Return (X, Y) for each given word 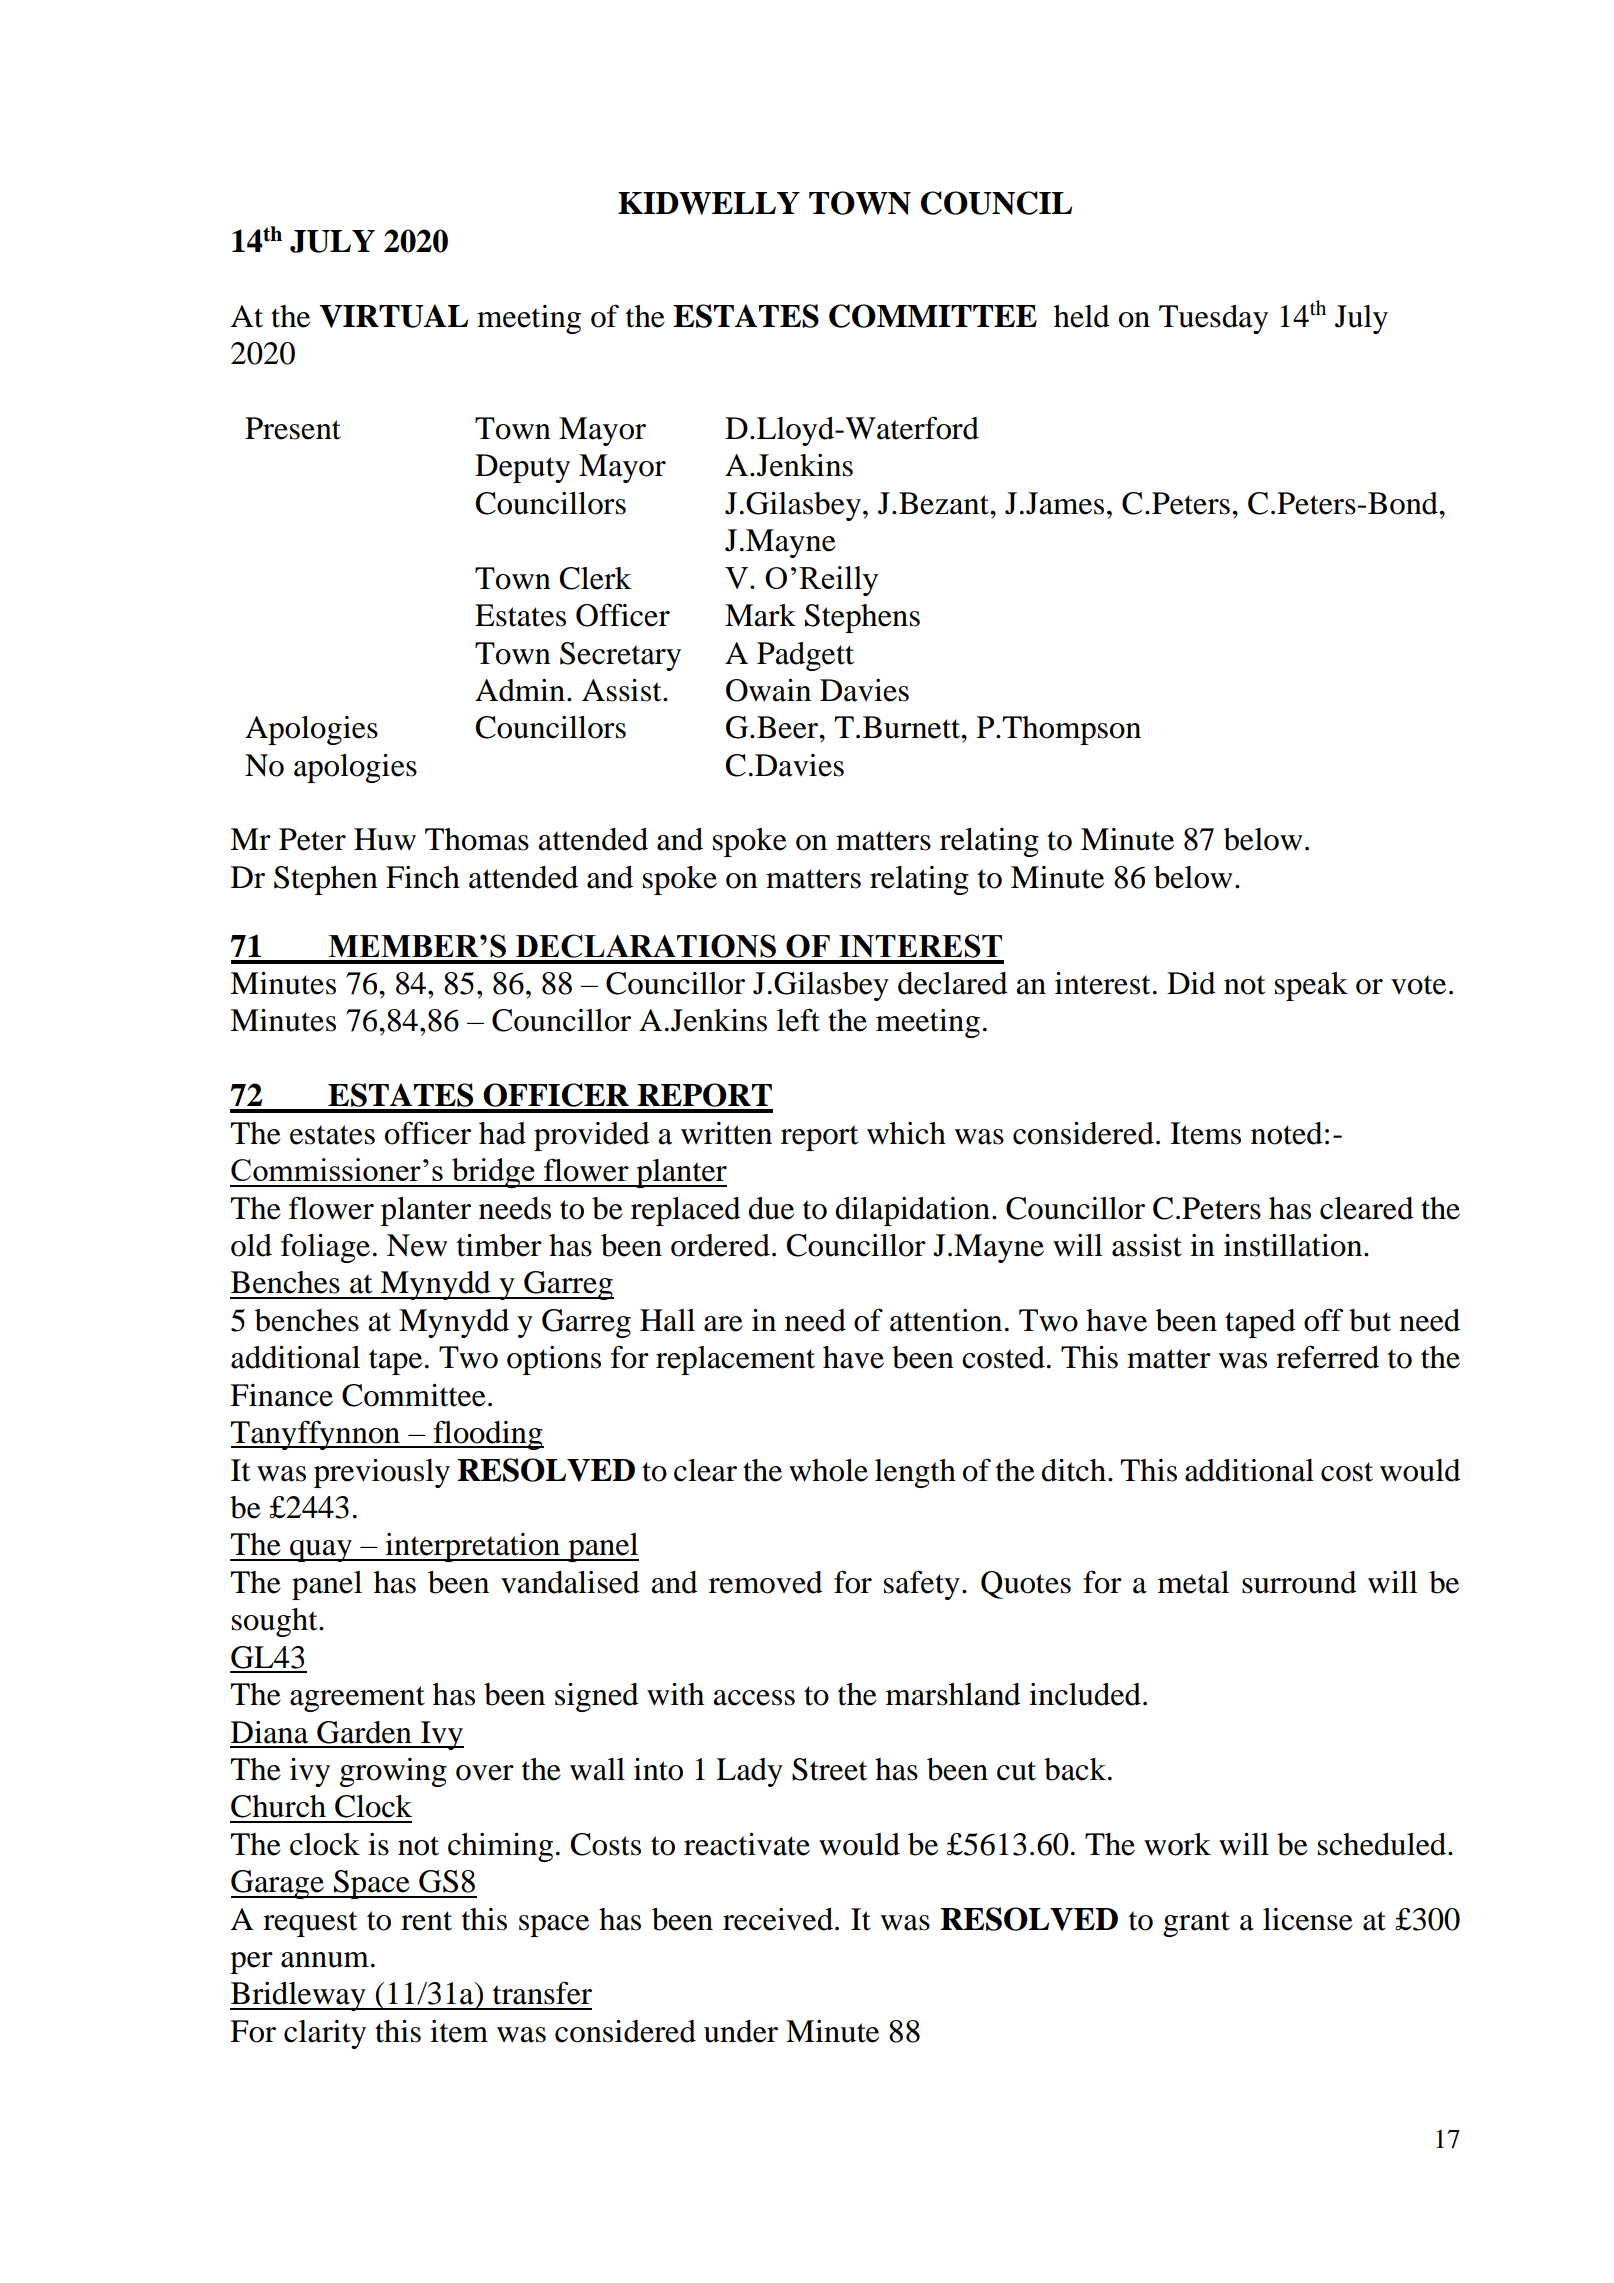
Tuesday (1213, 319)
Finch (423, 877)
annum (325, 1960)
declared (953, 983)
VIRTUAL (393, 316)
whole (828, 1470)
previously (382, 1473)
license (1308, 1919)
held (1082, 316)
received (778, 1919)
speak (1311, 986)
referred (1327, 1357)
